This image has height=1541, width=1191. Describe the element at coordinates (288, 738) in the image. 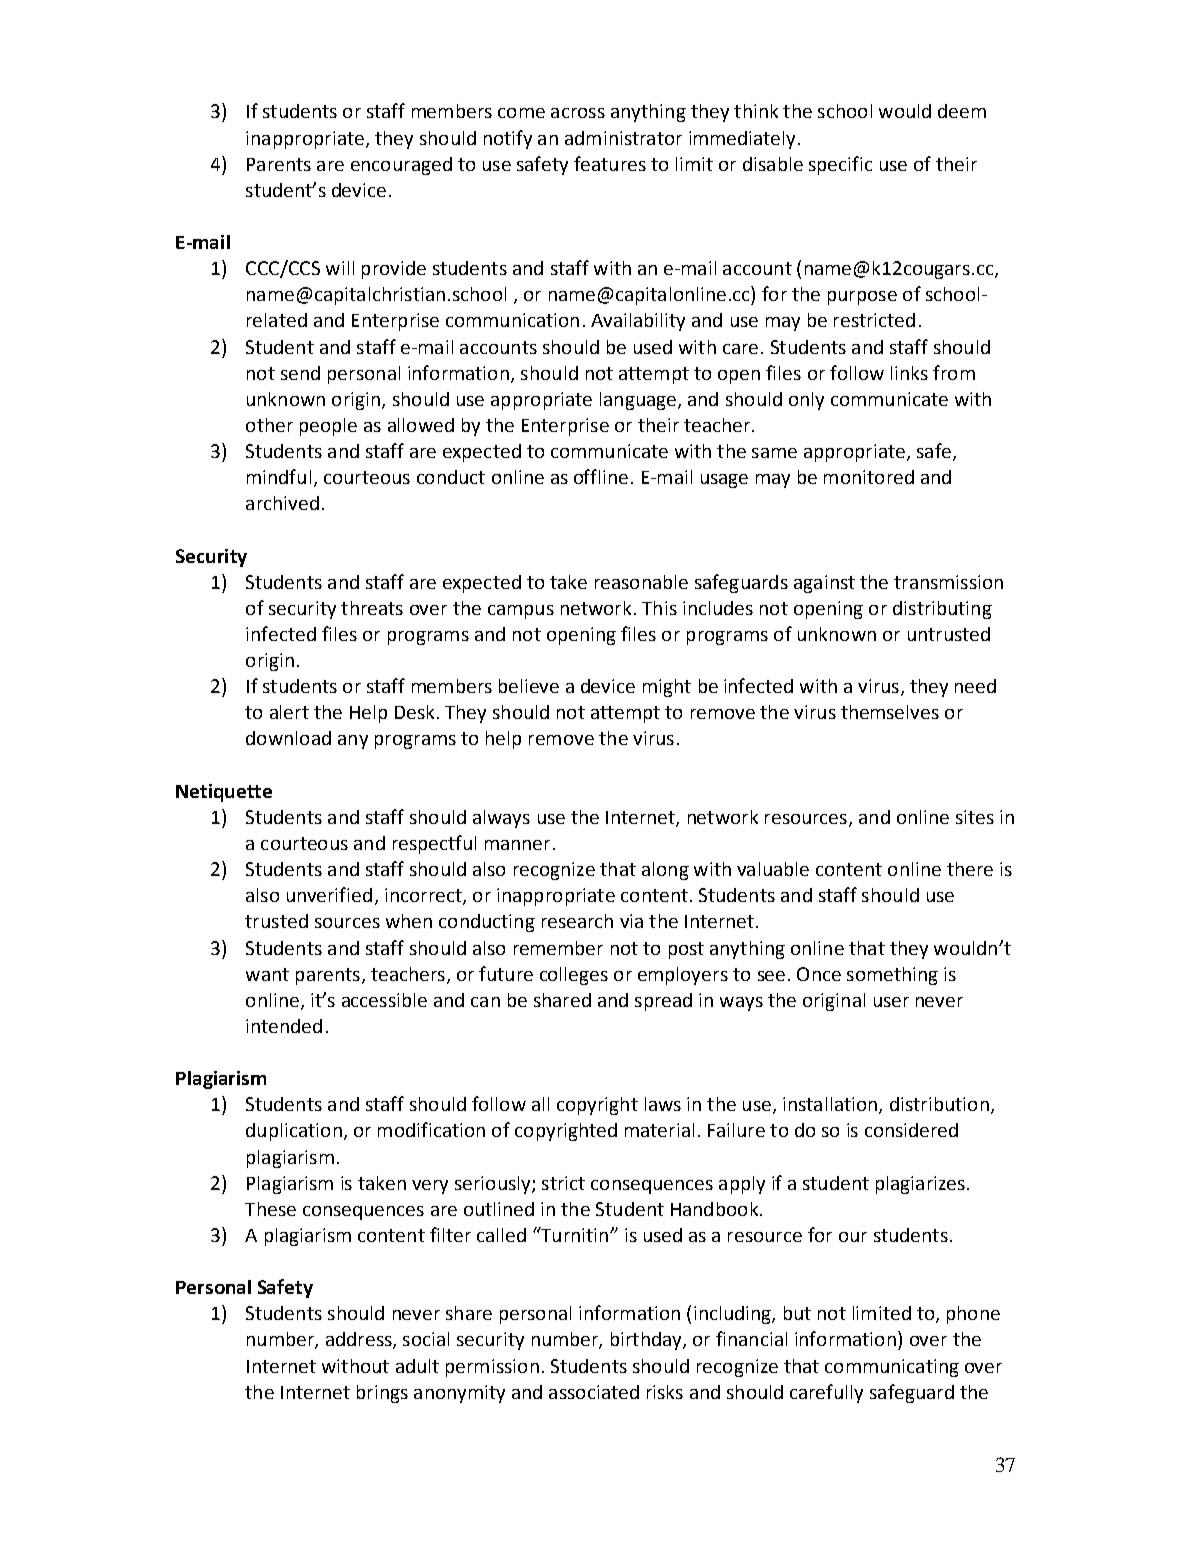

I see `download` at that location.
